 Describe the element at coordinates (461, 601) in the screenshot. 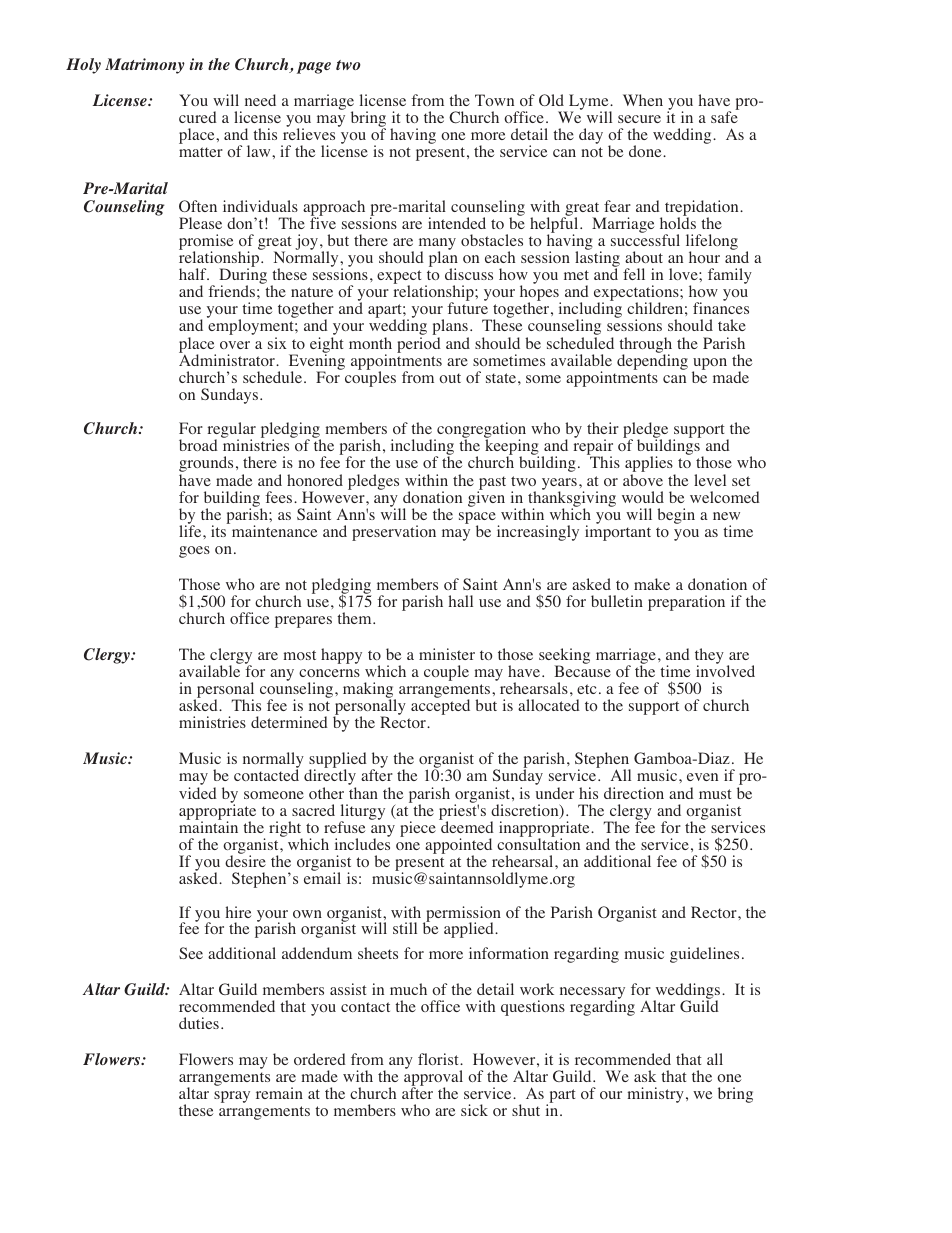

I see `hall` at that location.
